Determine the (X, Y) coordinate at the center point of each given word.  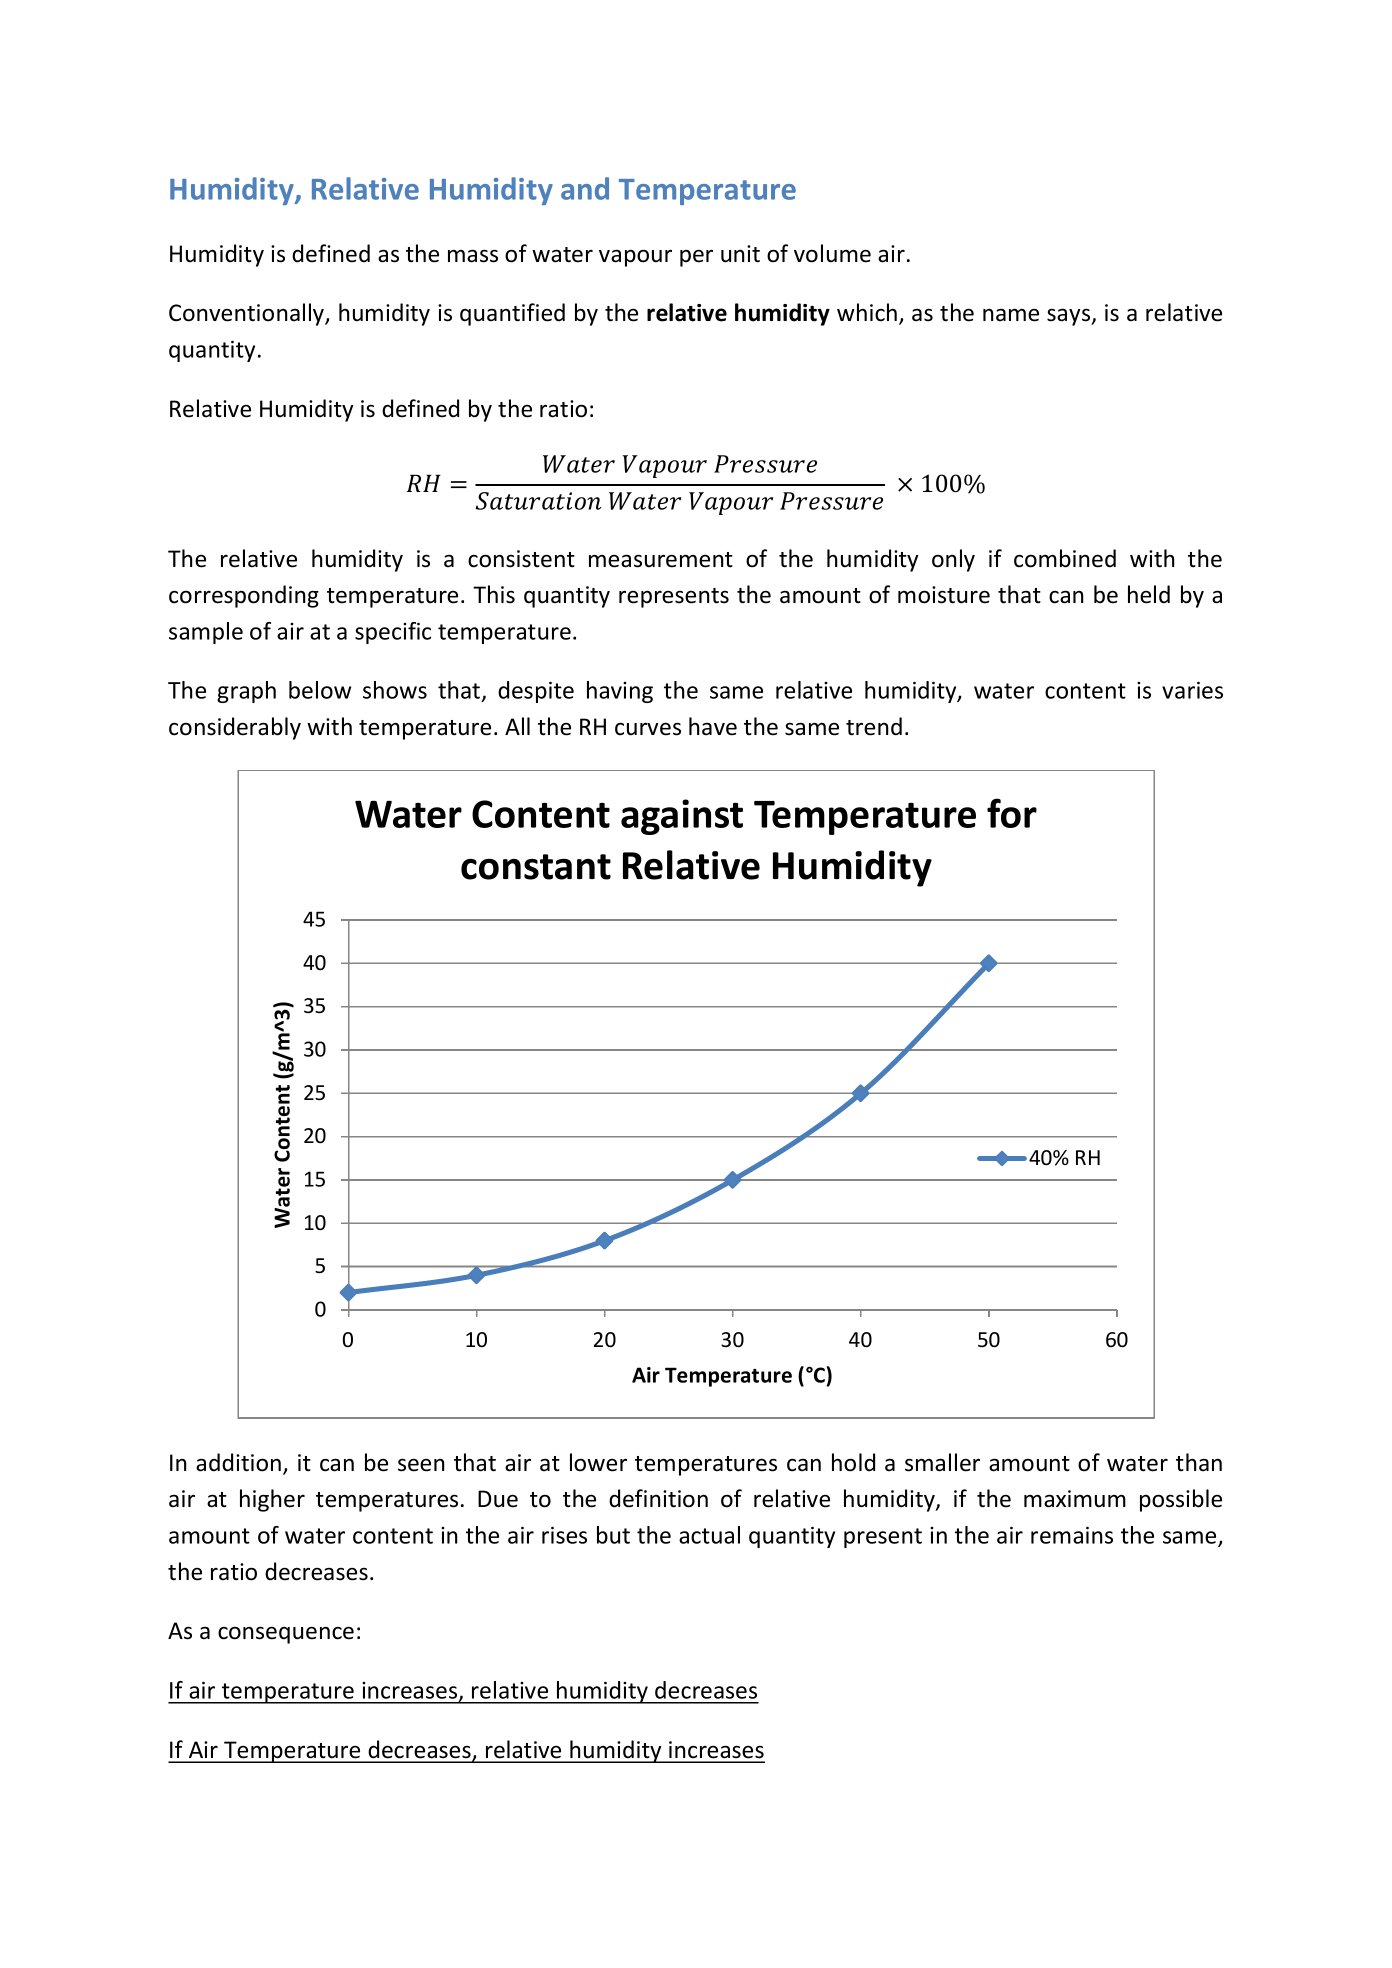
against (682, 817)
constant (536, 867)
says (1070, 317)
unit (740, 254)
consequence (286, 1635)
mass (473, 256)
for (1012, 813)
